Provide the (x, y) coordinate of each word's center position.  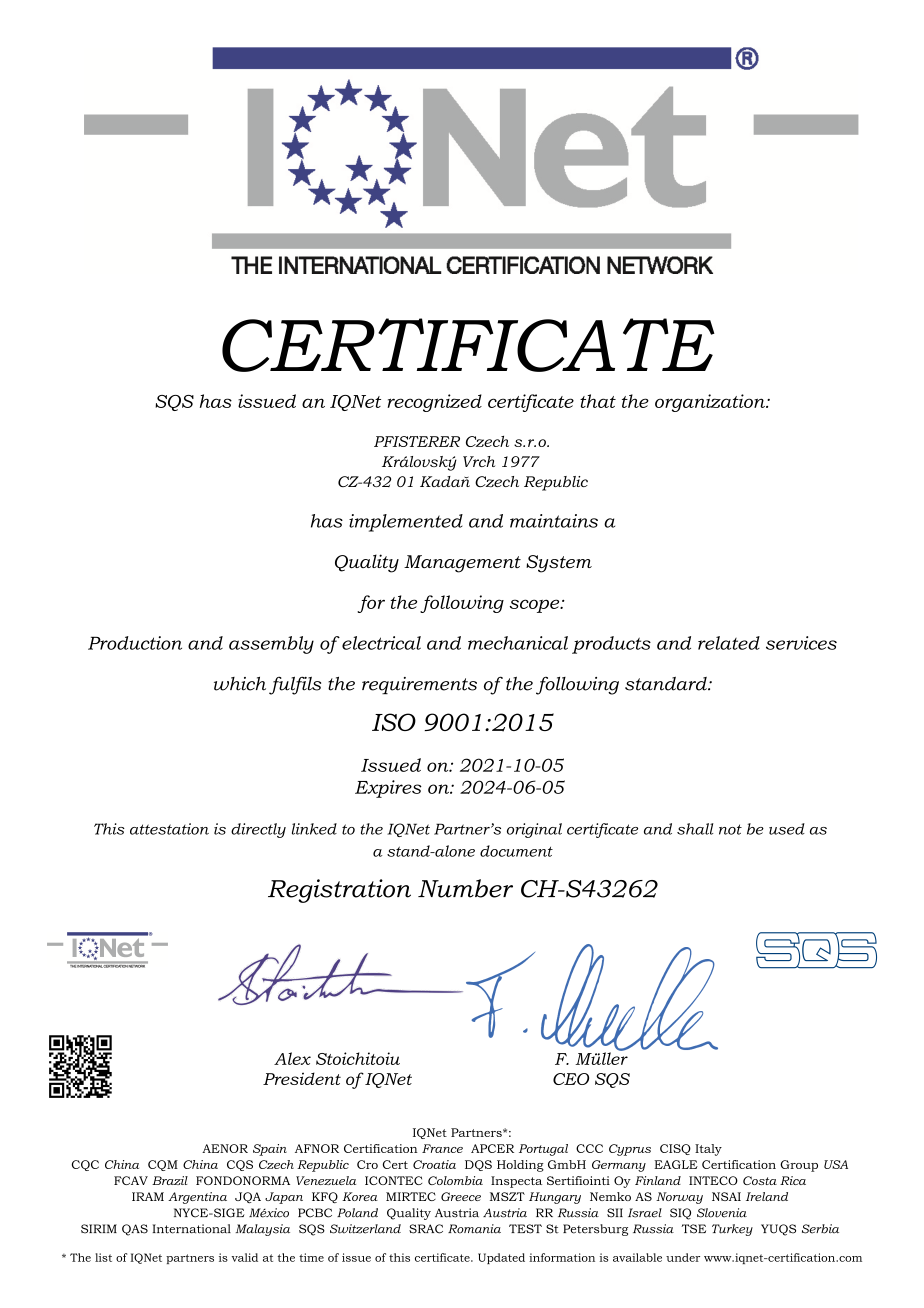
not (730, 829)
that (598, 401)
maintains (554, 521)
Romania (474, 1229)
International (191, 1229)
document (516, 851)
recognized (434, 403)
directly (258, 830)
